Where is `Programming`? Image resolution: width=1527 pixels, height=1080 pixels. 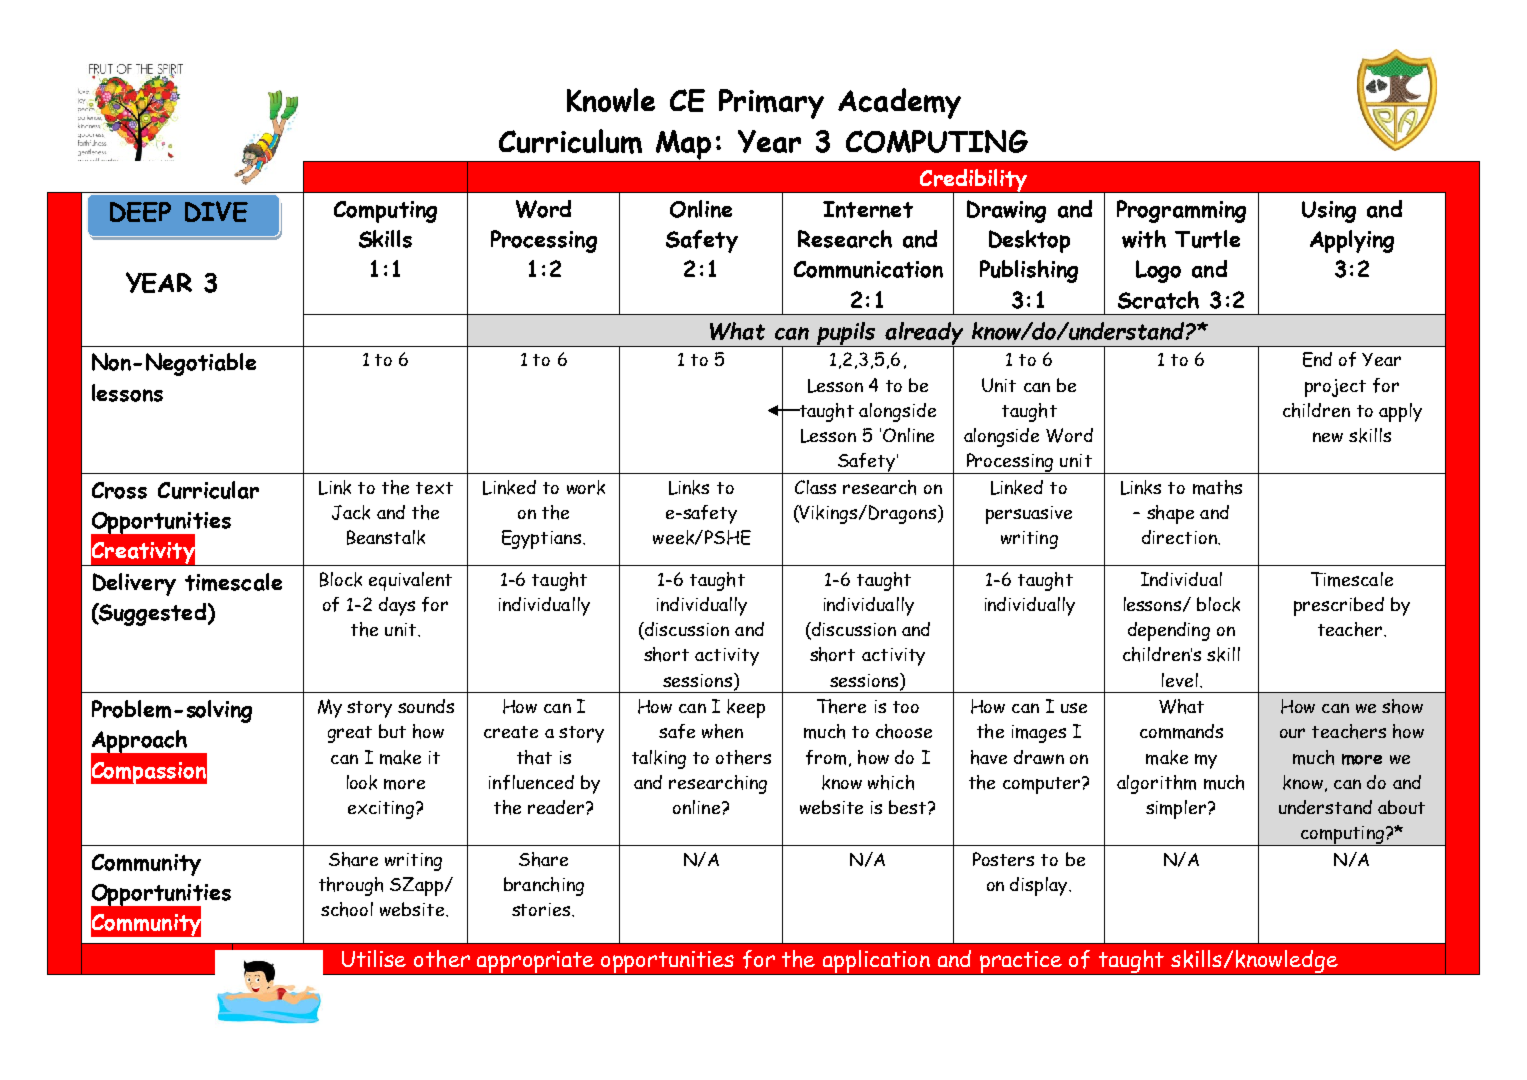
Programming is located at coordinates (1181, 211).
